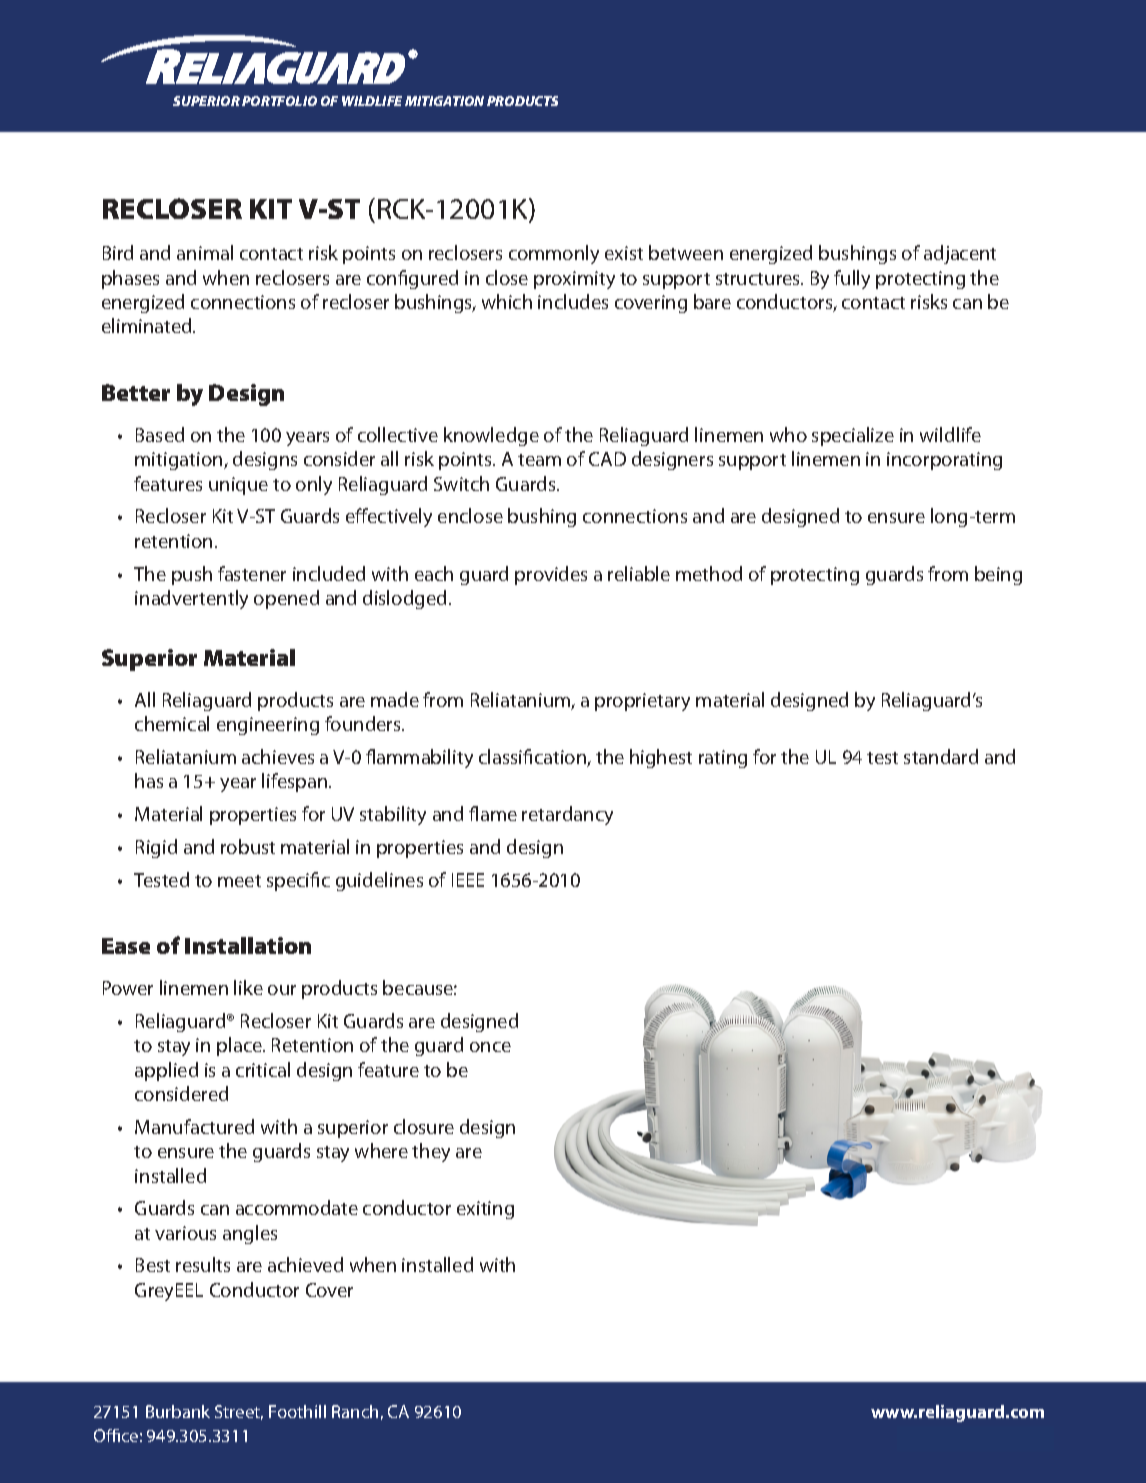 This page has width=1146, height=1483. I want to click on unique, so click(238, 486).
